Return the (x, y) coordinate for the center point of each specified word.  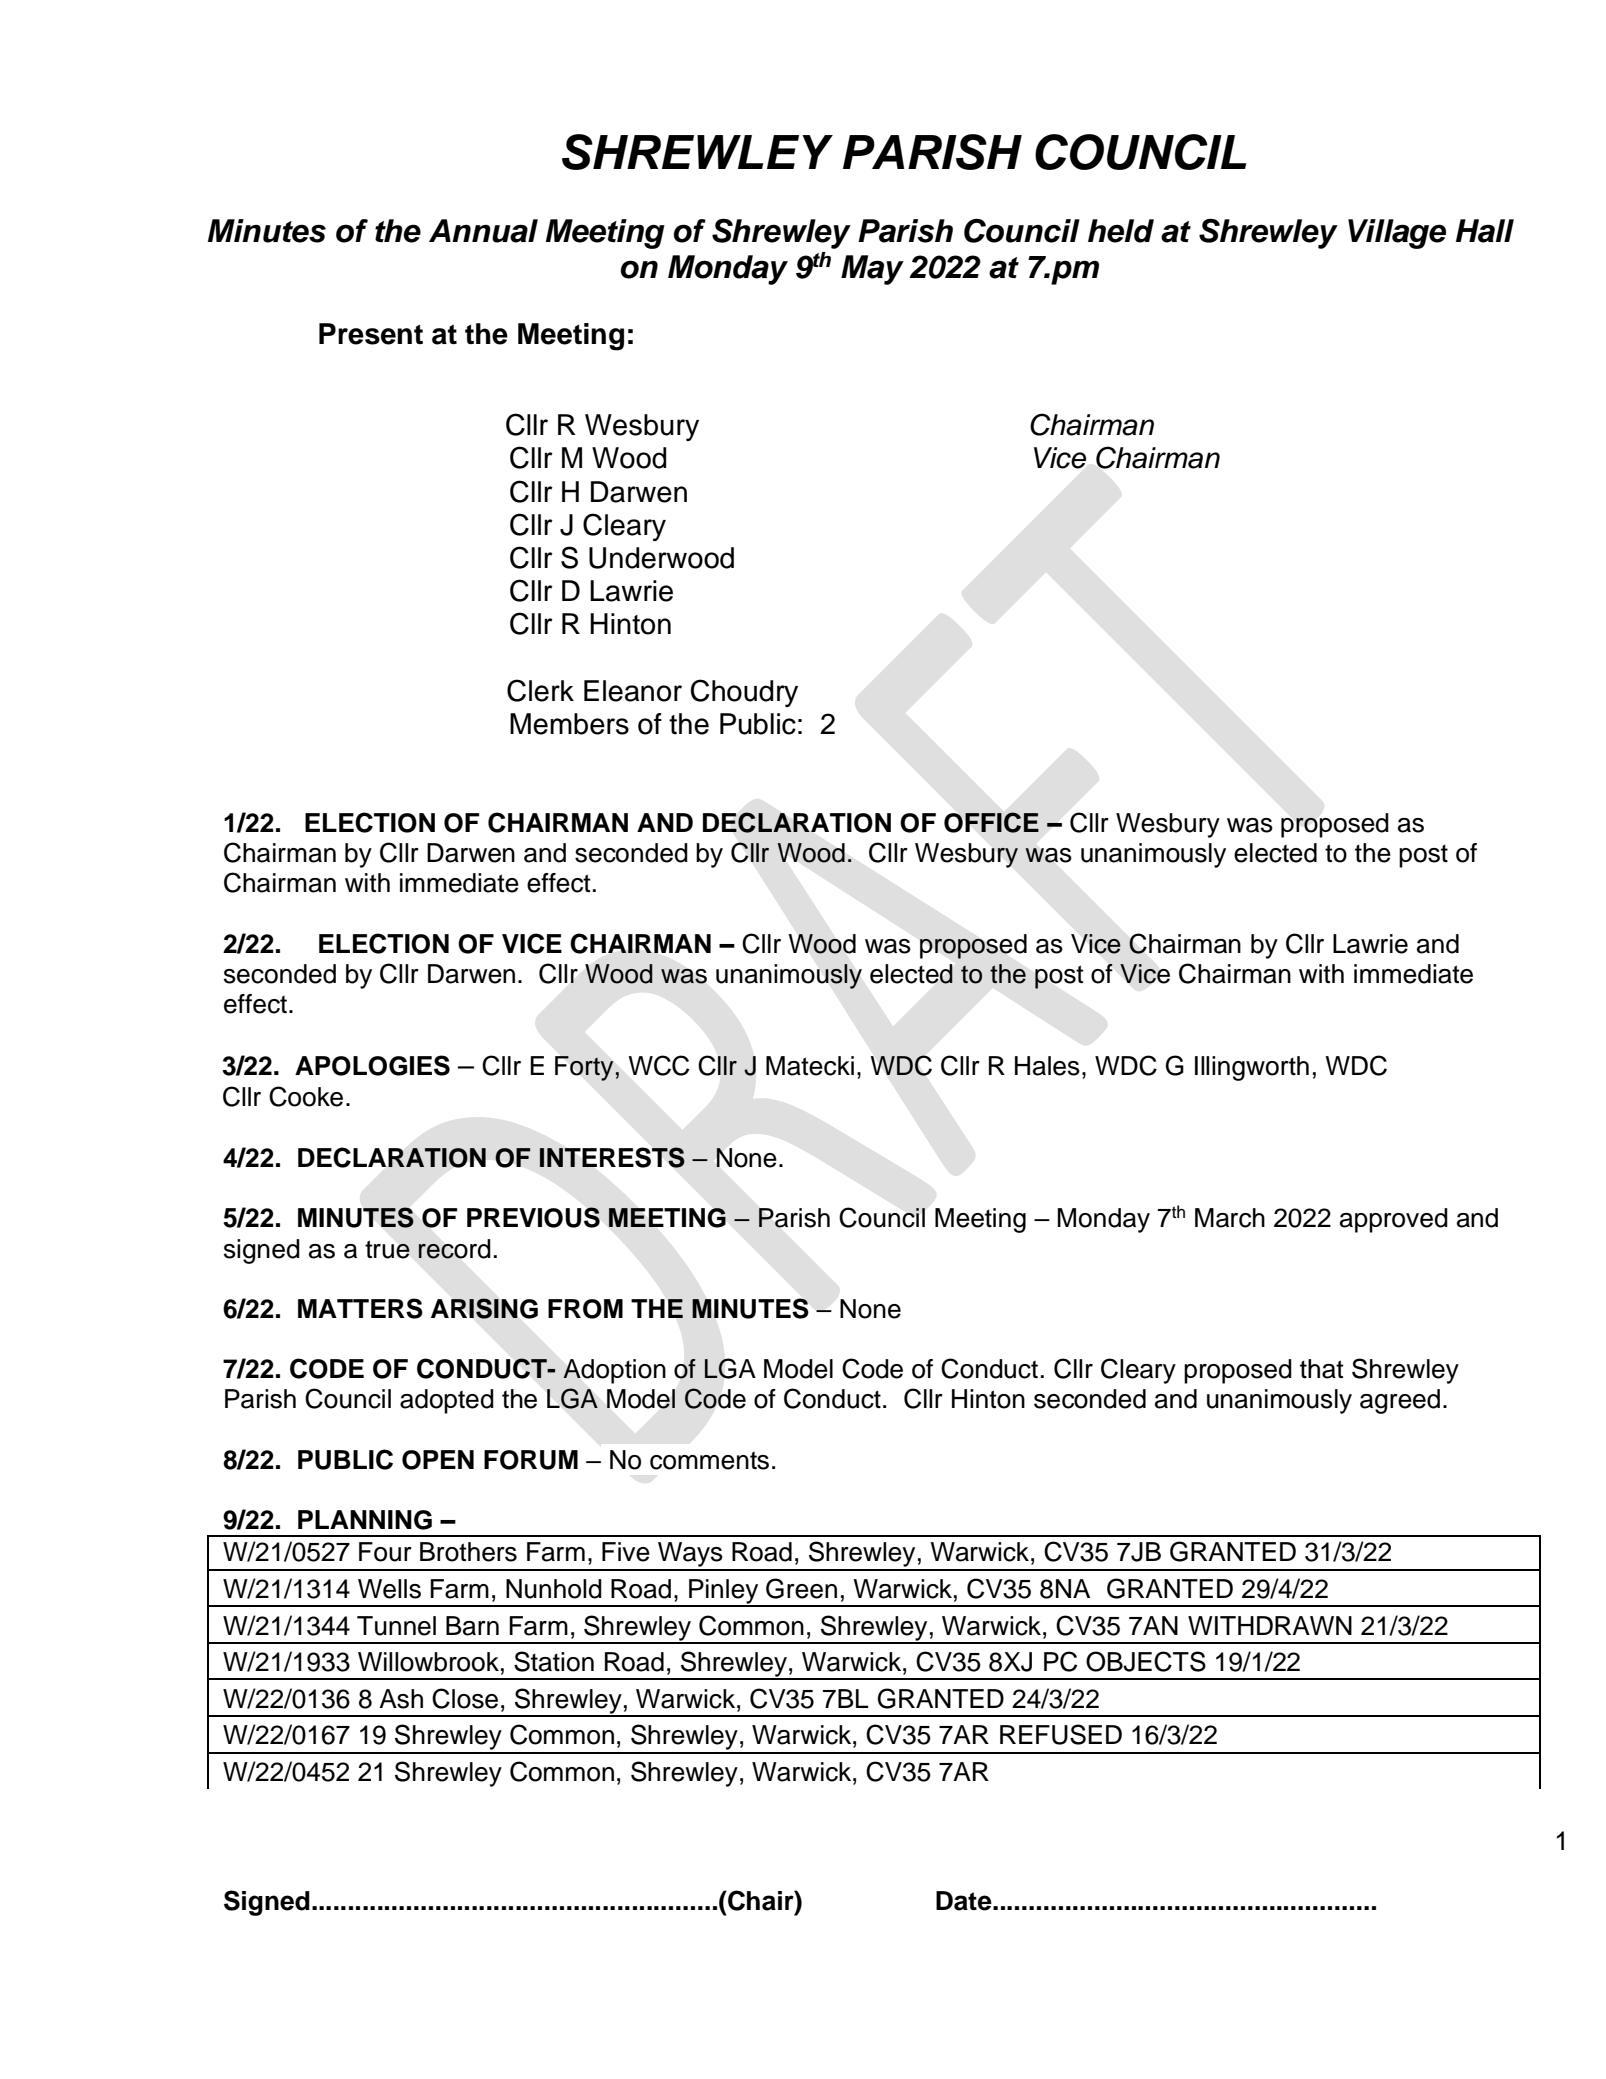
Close (465, 1698)
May (872, 270)
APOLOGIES (372, 1065)
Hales (1047, 1066)
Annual (483, 231)
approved (1394, 1220)
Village (1397, 234)
